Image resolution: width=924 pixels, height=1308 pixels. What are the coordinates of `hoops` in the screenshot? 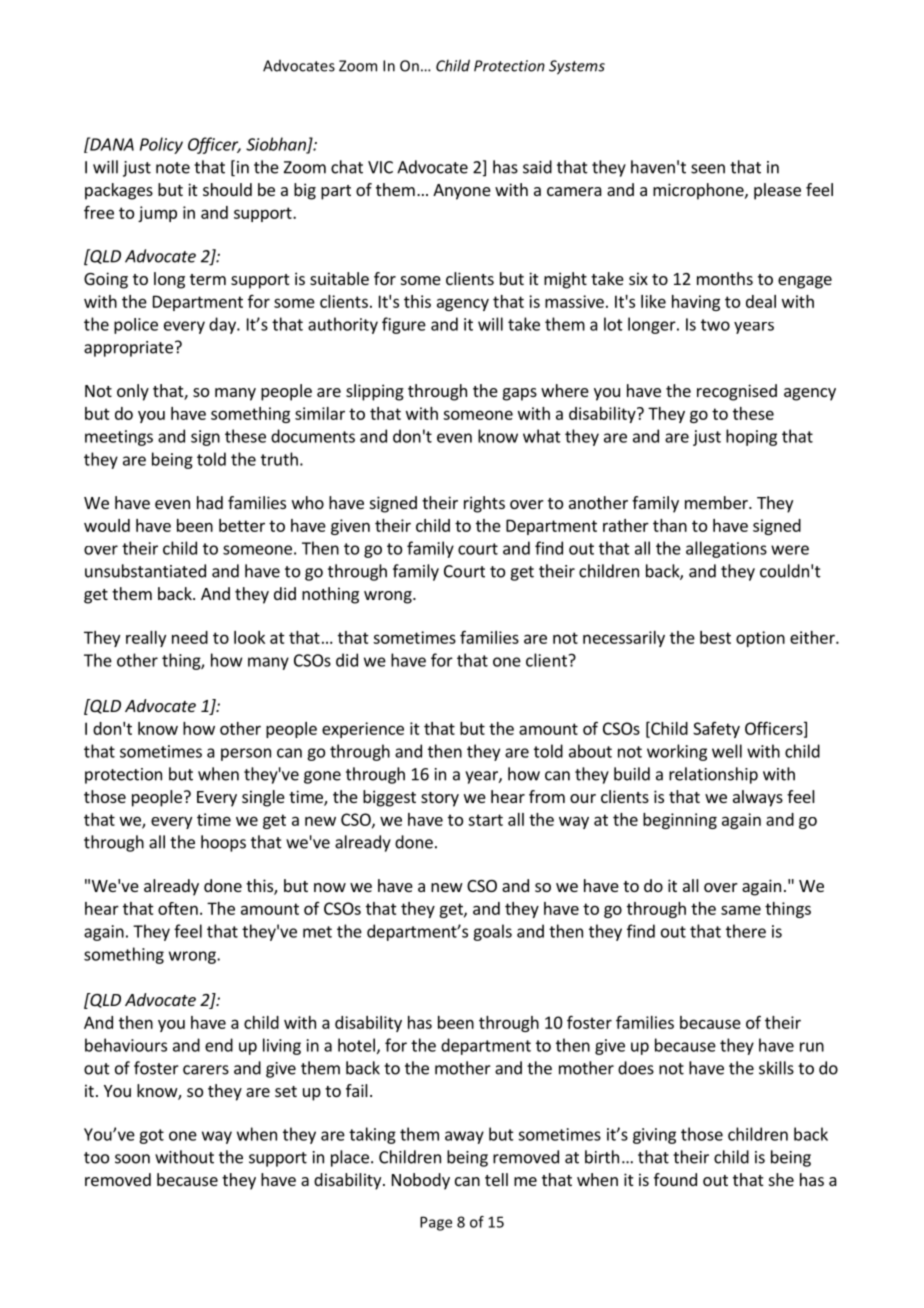 It's located at (223, 843).
